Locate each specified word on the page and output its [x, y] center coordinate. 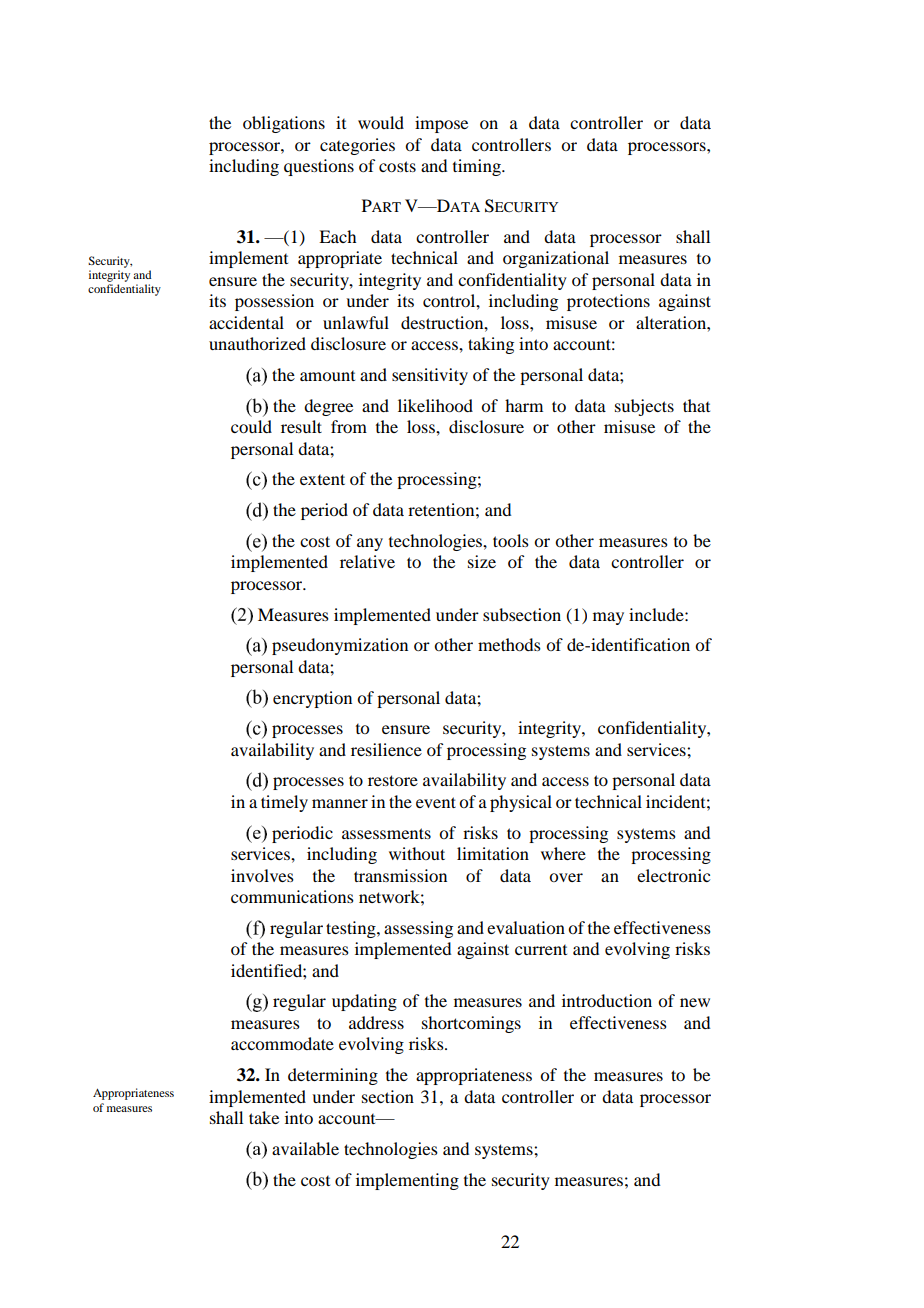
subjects [644, 407]
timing [478, 167]
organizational [556, 259]
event [436, 802]
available [305, 1148]
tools [511, 540]
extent [322, 479]
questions [319, 167]
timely [284, 803]
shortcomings [471, 1024]
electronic [673, 875]
